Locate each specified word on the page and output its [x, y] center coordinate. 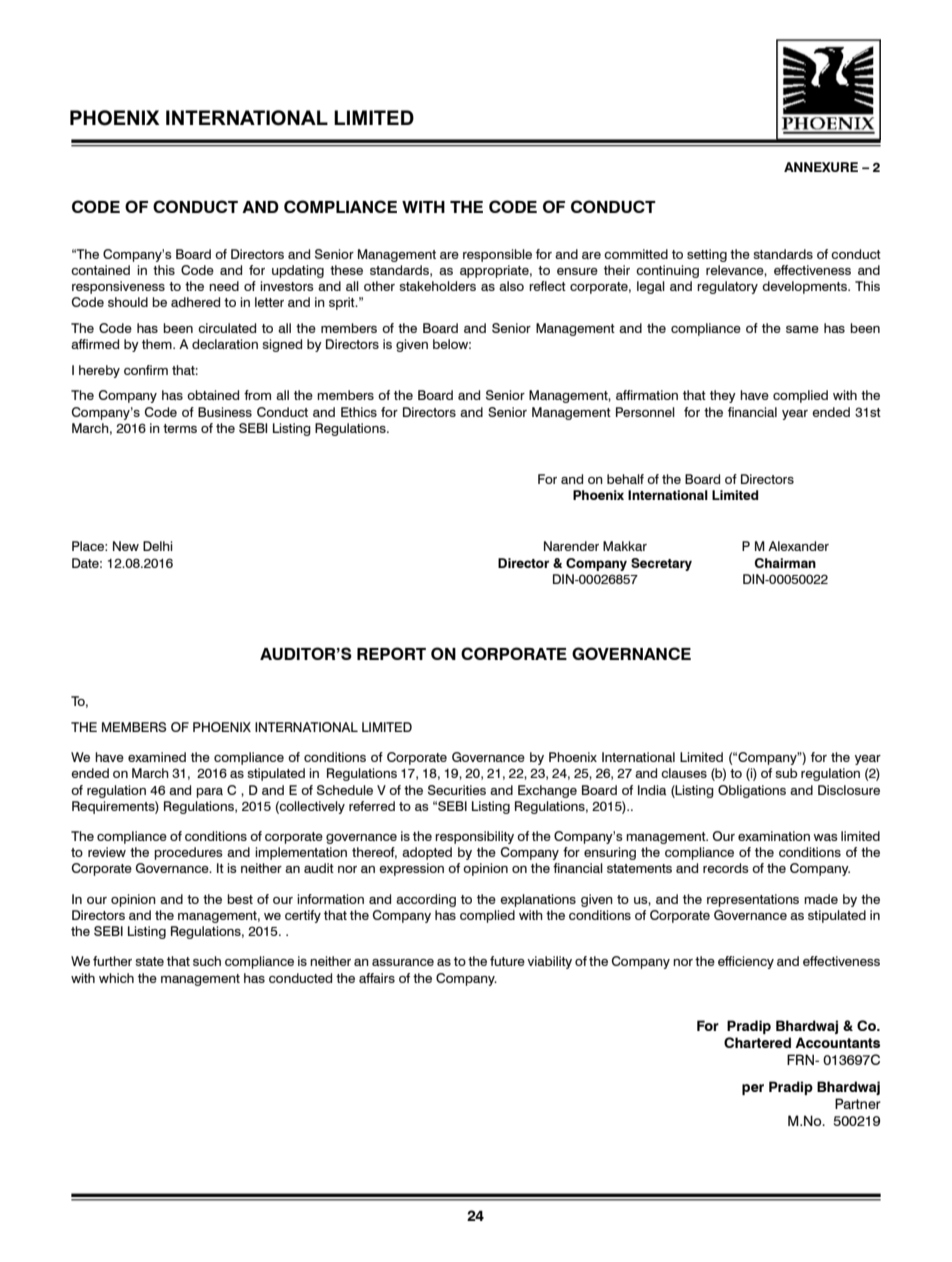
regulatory [727, 287]
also [511, 286]
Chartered [757, 1042]
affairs [377, 978]
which [116, 978]
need [224, 286]
